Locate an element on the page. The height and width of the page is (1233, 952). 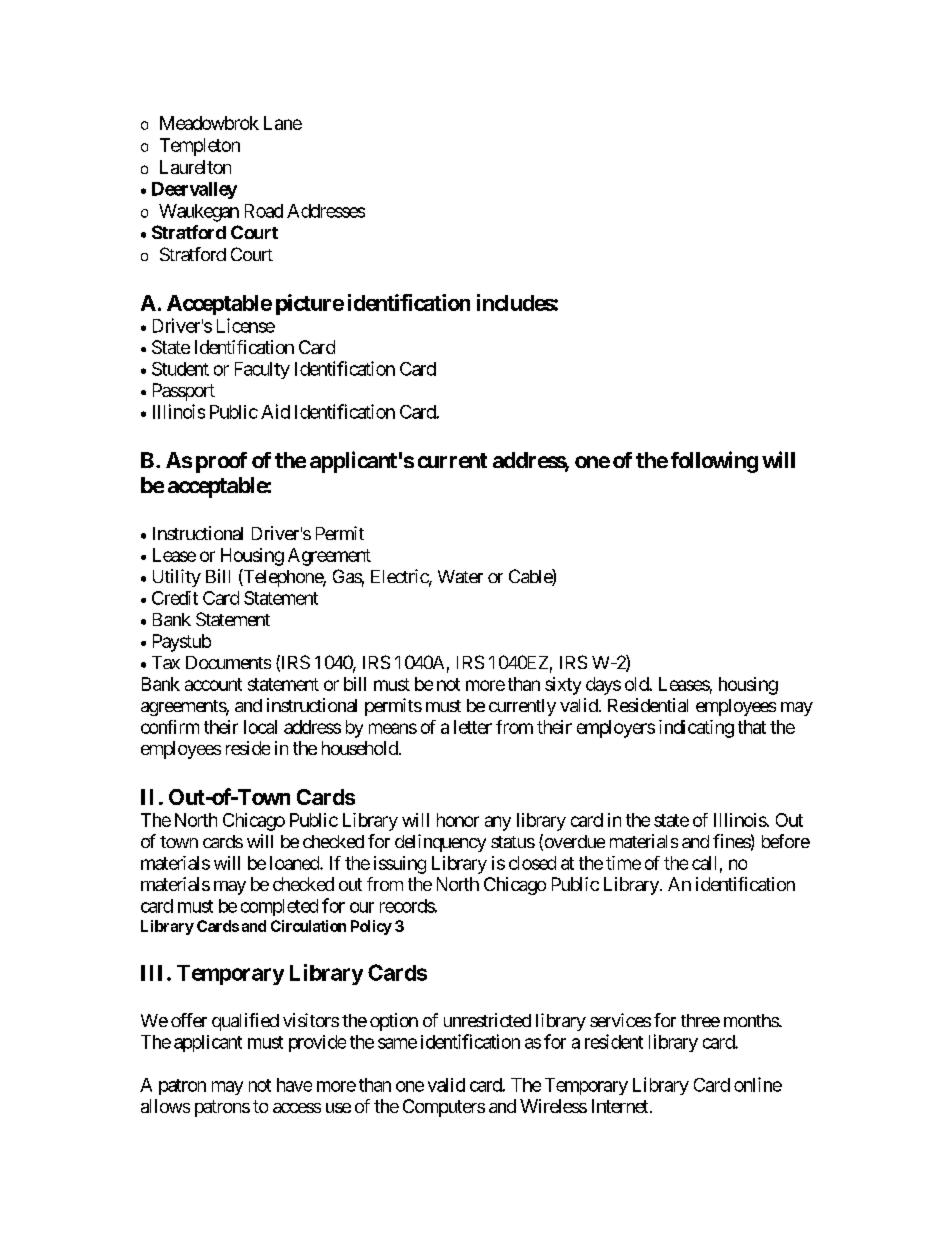
Paystub is located at coordinates (182, 643).
